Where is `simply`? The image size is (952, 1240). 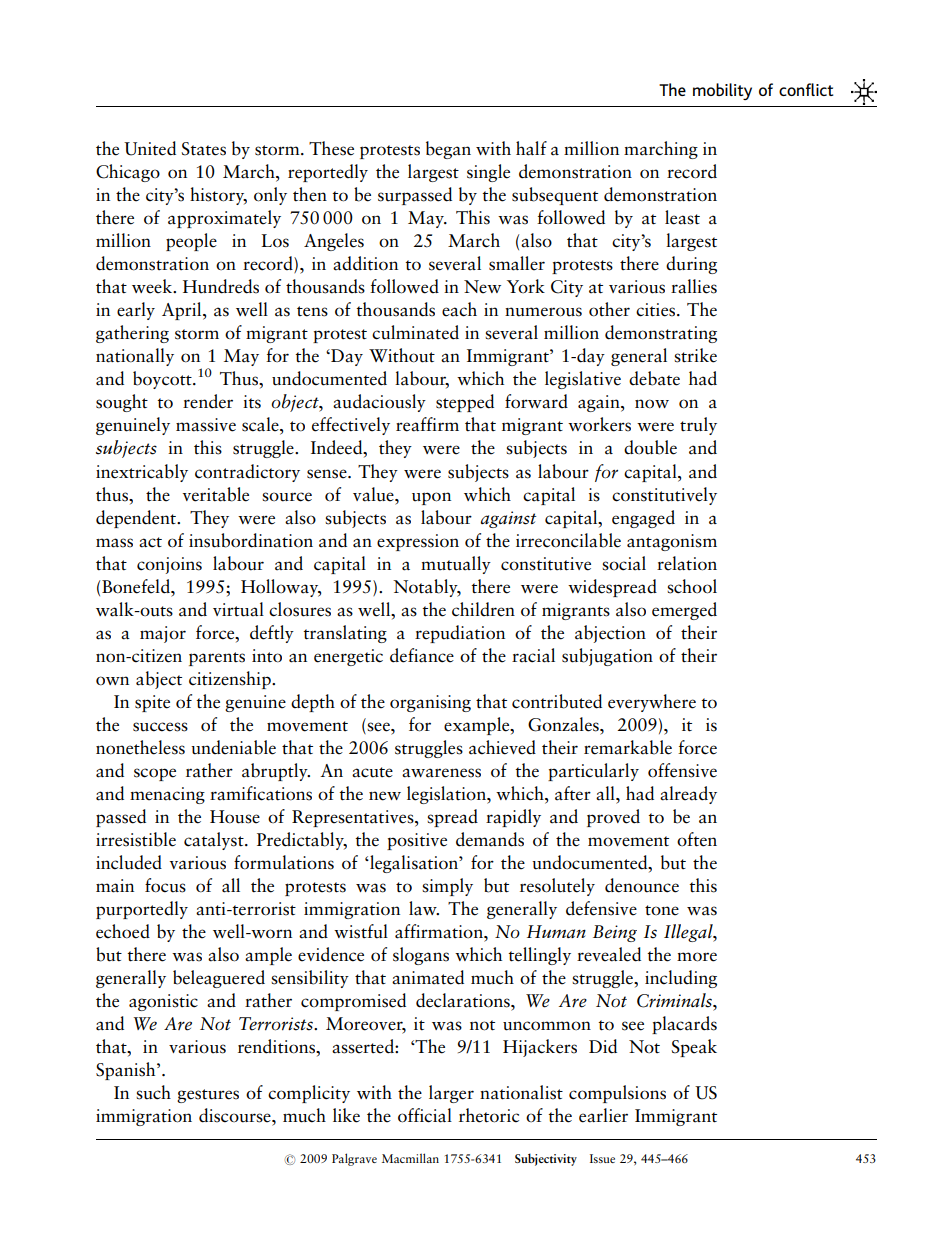
simply is located at coordinates (447, 887).
